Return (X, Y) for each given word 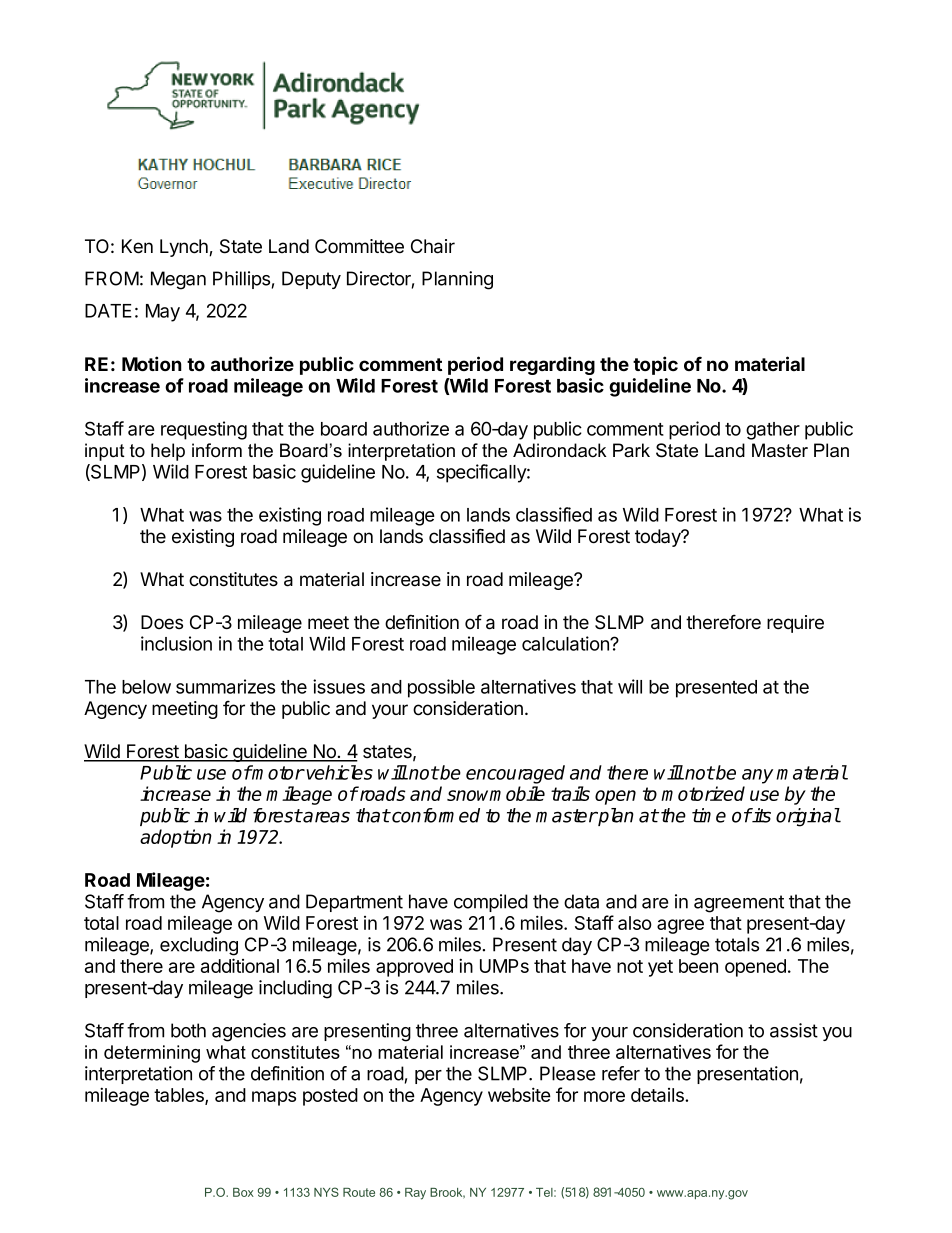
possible (441, 688)
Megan (178, 280)
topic (655, 365)
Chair (433, 246)
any (757, 776)
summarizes (225, 686)
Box (243, 1192)
